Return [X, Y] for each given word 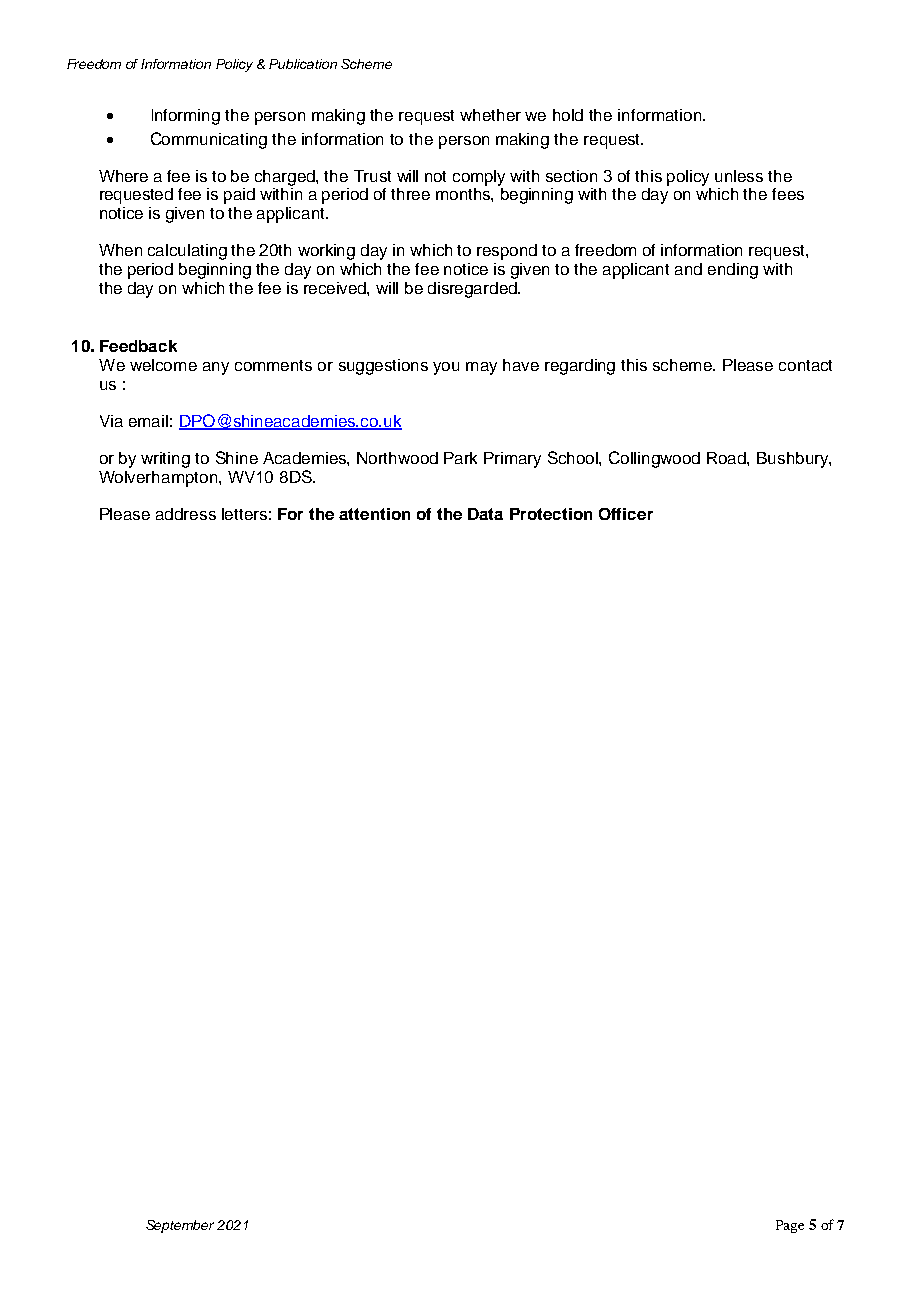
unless [739, 176]
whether [490, 115]
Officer [626, 514]
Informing [186, 117]
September [180, 1226]
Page [790, 1226]
